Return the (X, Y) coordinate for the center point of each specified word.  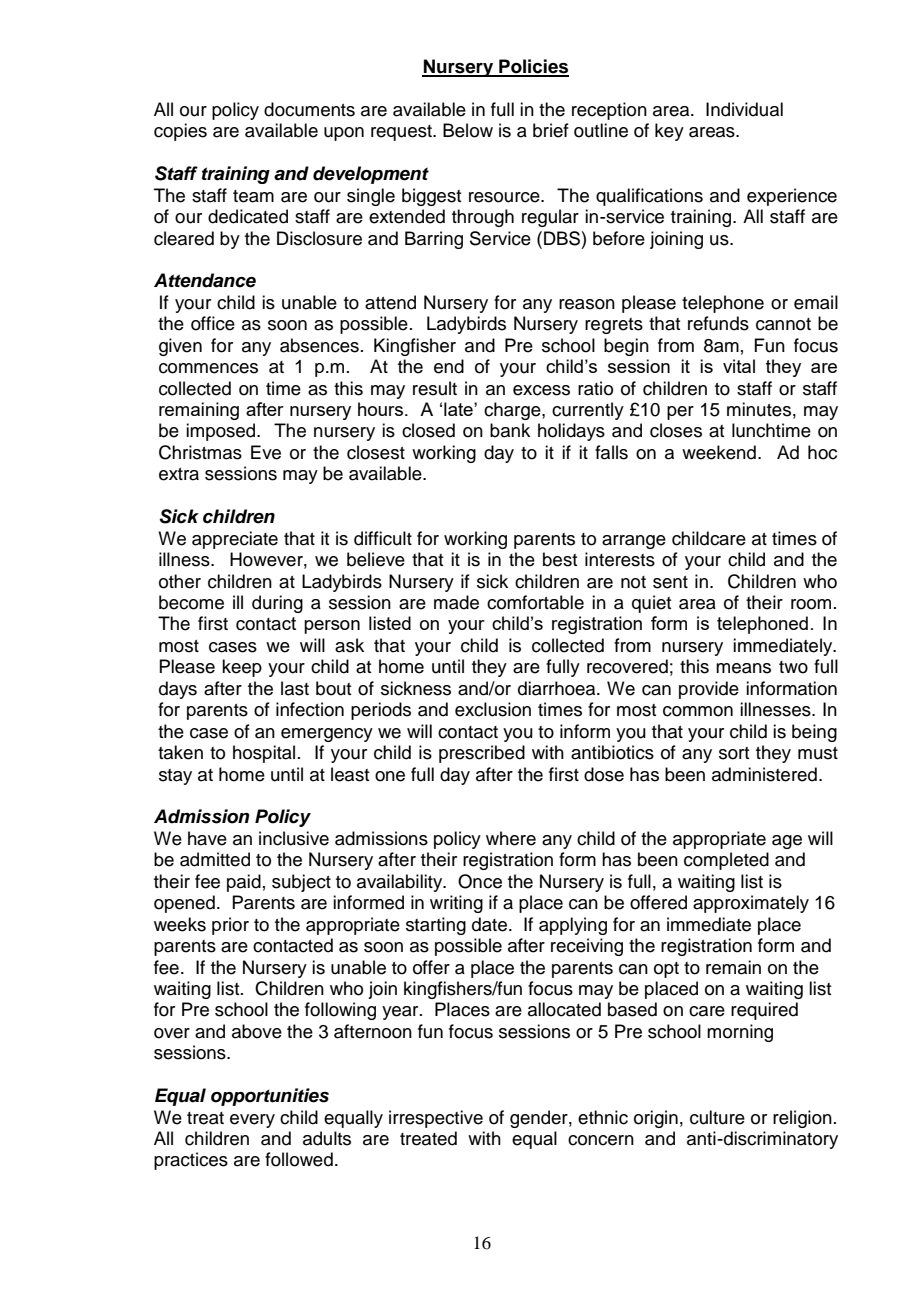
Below (468, 130)
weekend (719, 452)
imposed (222, 432)
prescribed (482, 754)
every (252, 1121)
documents (309, 109)
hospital (264, 754)
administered (764, 774)
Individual (744, 109)
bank (510, 430)
